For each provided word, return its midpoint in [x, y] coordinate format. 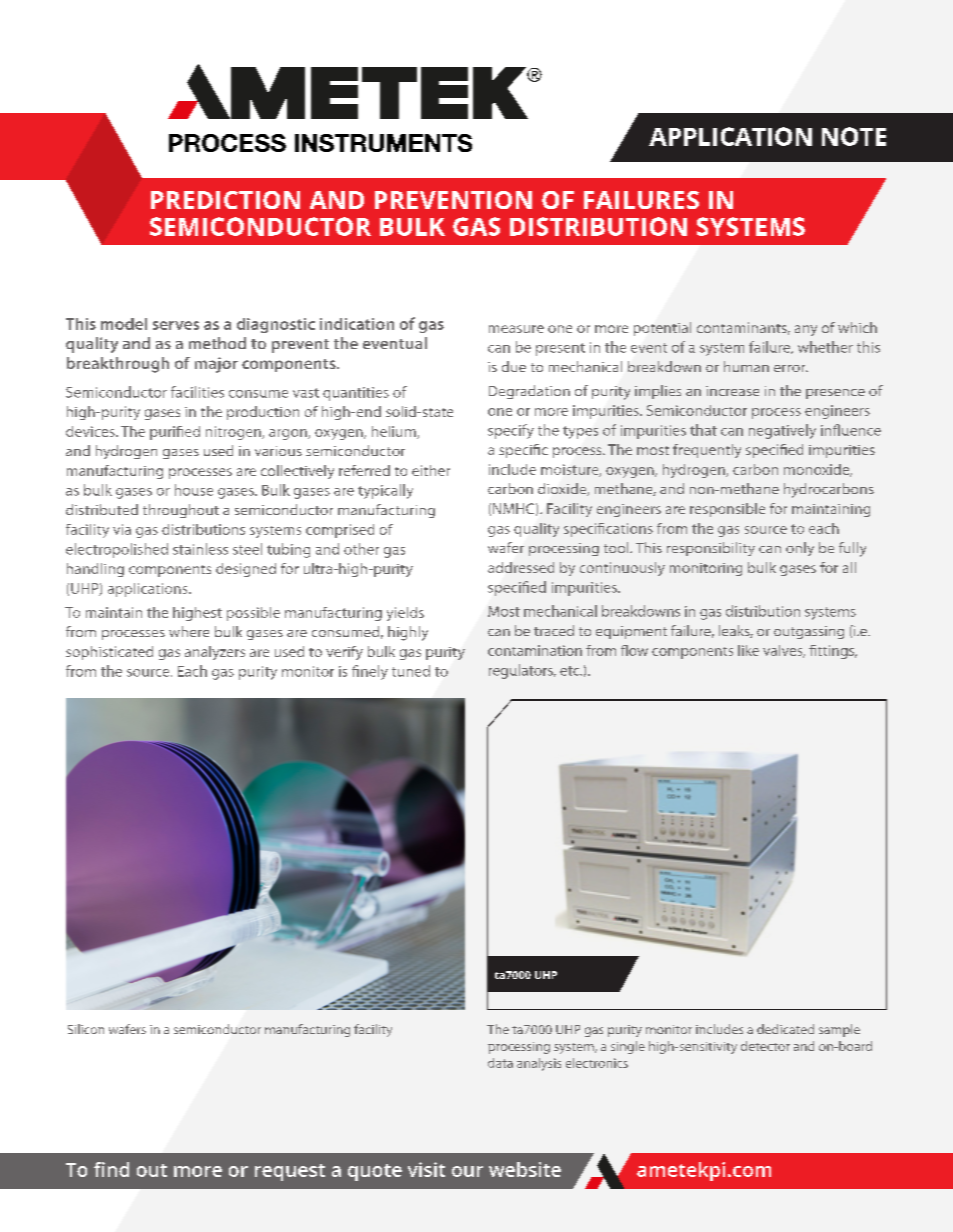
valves [784, 651]
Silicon [86, 1029]
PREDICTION [225, 200]
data [500, 1063]
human [746, 366]
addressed [521, 567]
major [216, 365]
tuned [411, 671]
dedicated [785, 1029]
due [514, 366]
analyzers [215, 653]
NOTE [854, 136]
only [800, 549]
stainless [200, 549]
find [111, 1169]
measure [516, 329]
